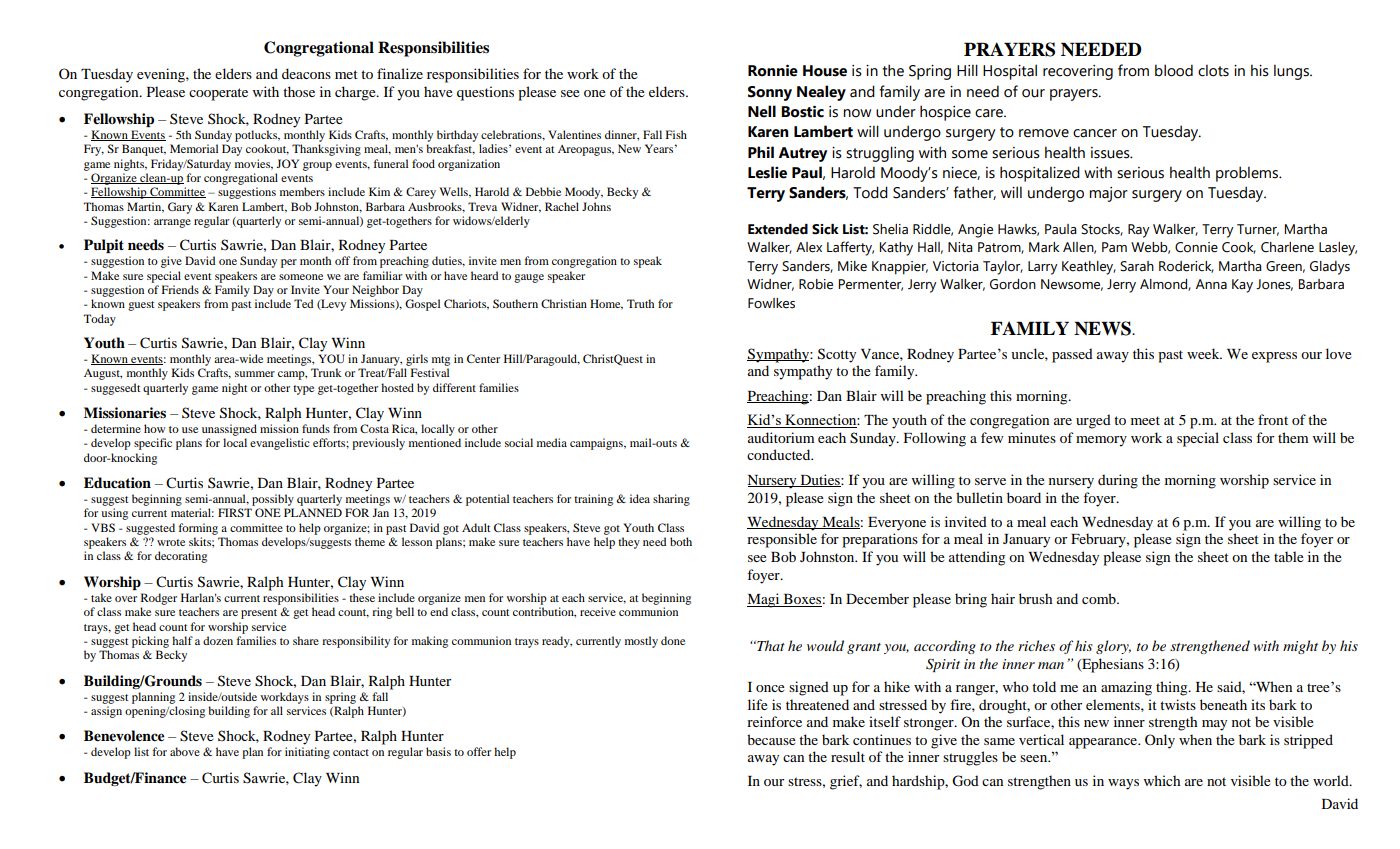 Image resolution: width=1400 pixels, height=849 pixels. What do you see at coordinates (185, 751) in the screenshot?
I see `above` at bounding box center [185, 751].
